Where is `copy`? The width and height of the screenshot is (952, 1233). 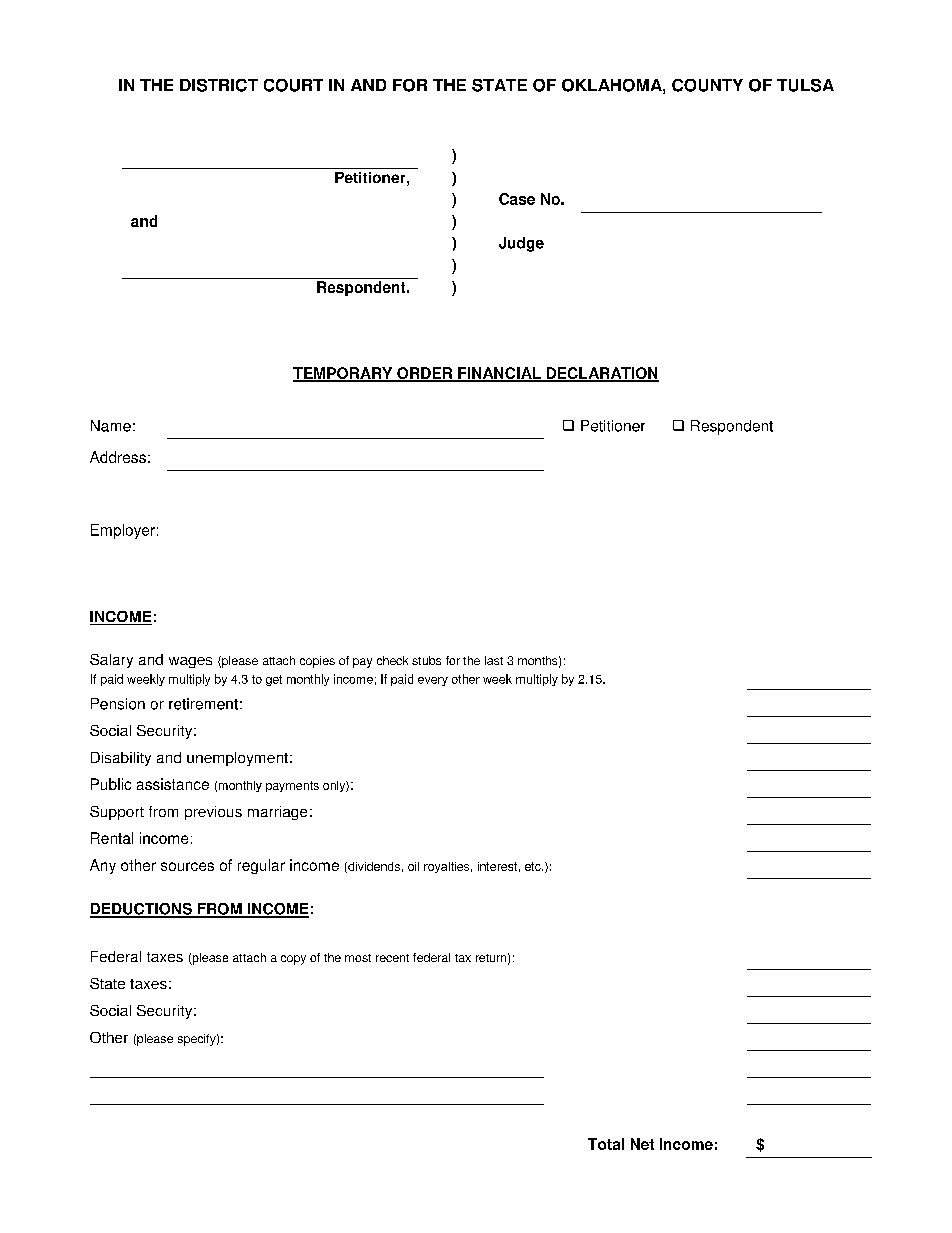 copy is located at coordinates (293, 960).
